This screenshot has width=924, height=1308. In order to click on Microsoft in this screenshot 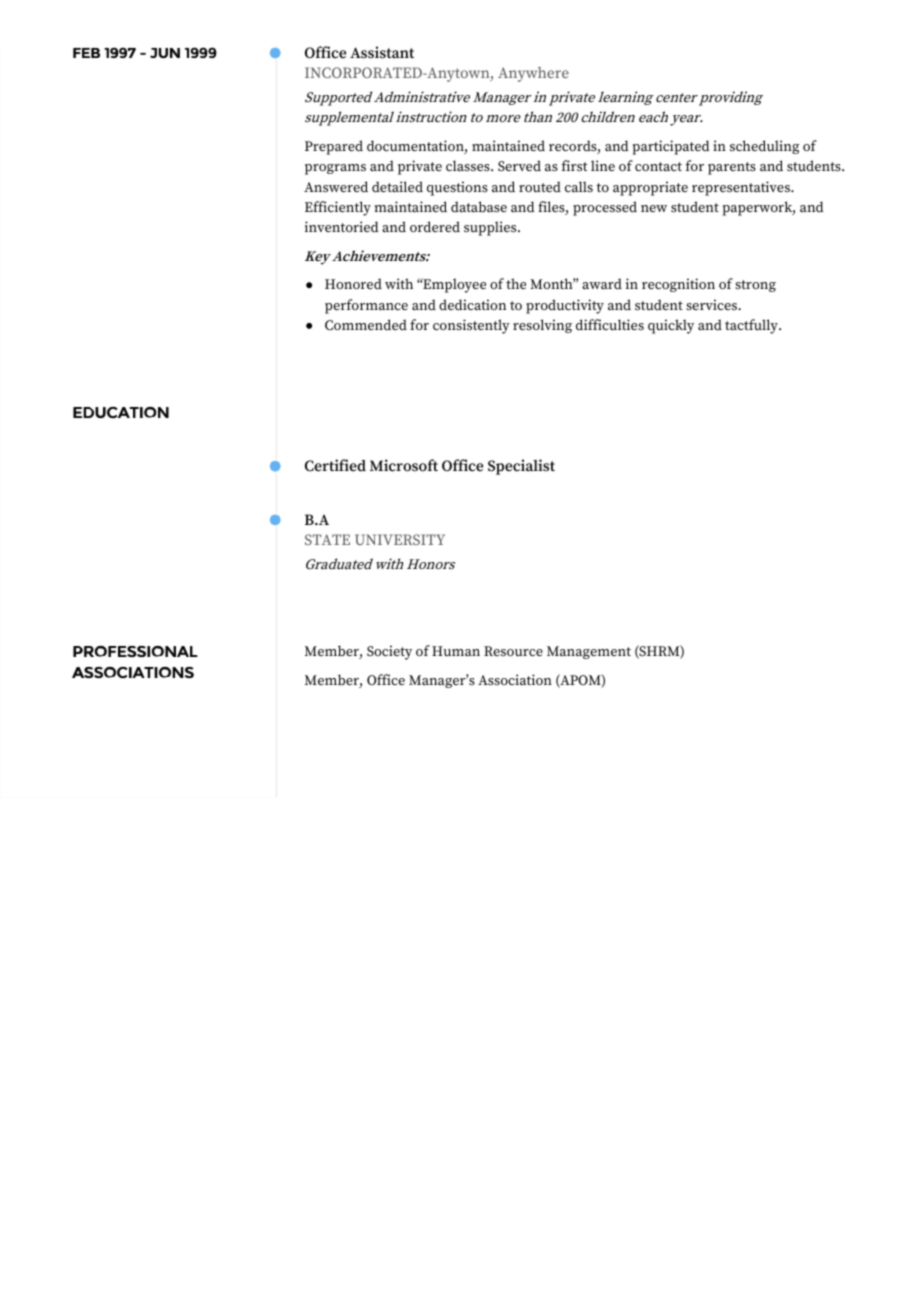, I will do `click(404, 465)`.
